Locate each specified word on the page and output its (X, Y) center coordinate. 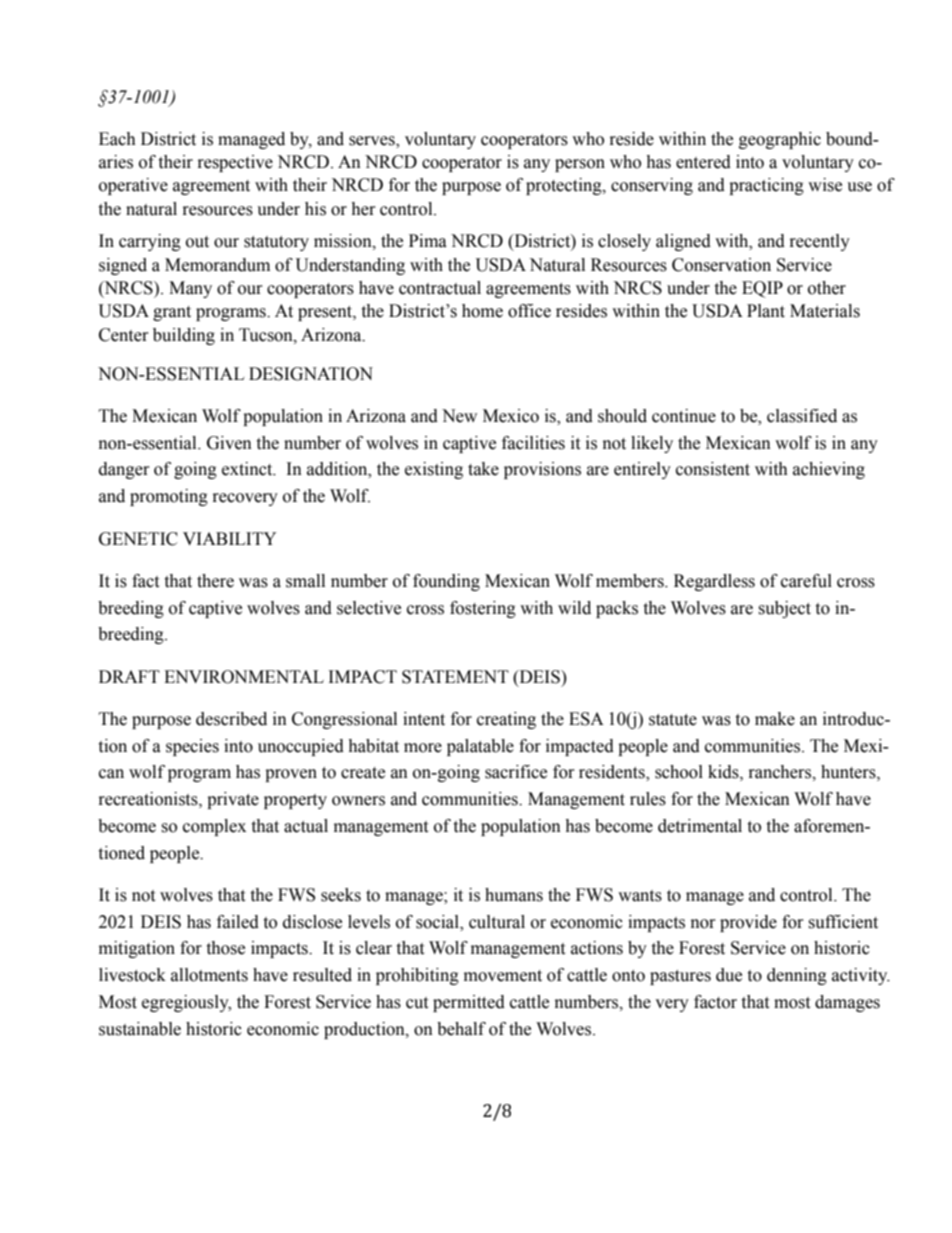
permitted (469, 1003)
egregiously (186, 1003)
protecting (565, 186)
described (231, 719)
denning (797, 976)
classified (802, 416)
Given (229, 443)
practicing (766, 186)
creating (506, 720)
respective (235, 163)
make (775, 719)
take (483, 469)
